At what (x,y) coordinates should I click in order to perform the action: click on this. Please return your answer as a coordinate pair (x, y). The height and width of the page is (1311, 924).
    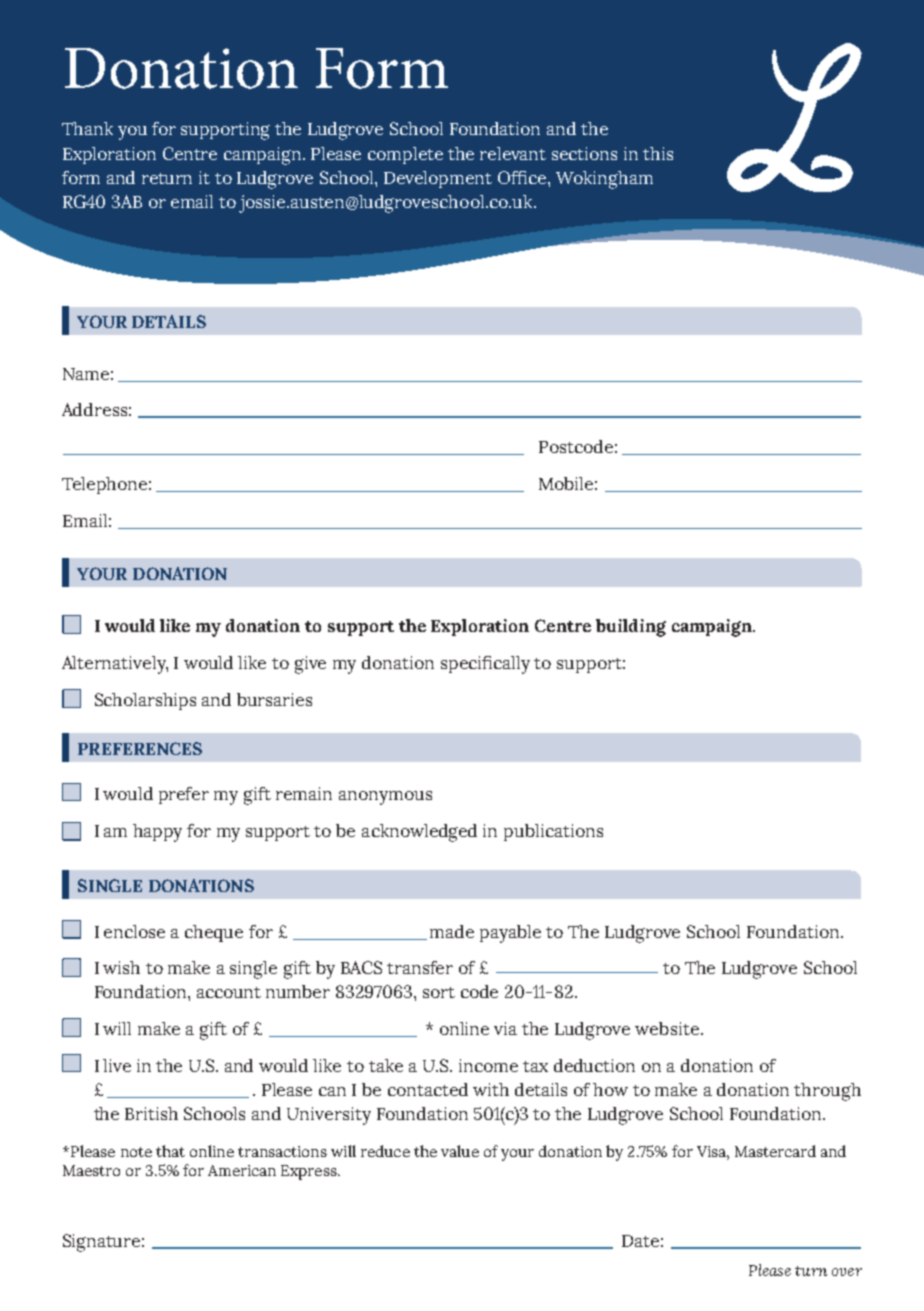
    Looking at the image, I should click on (658, 153).
